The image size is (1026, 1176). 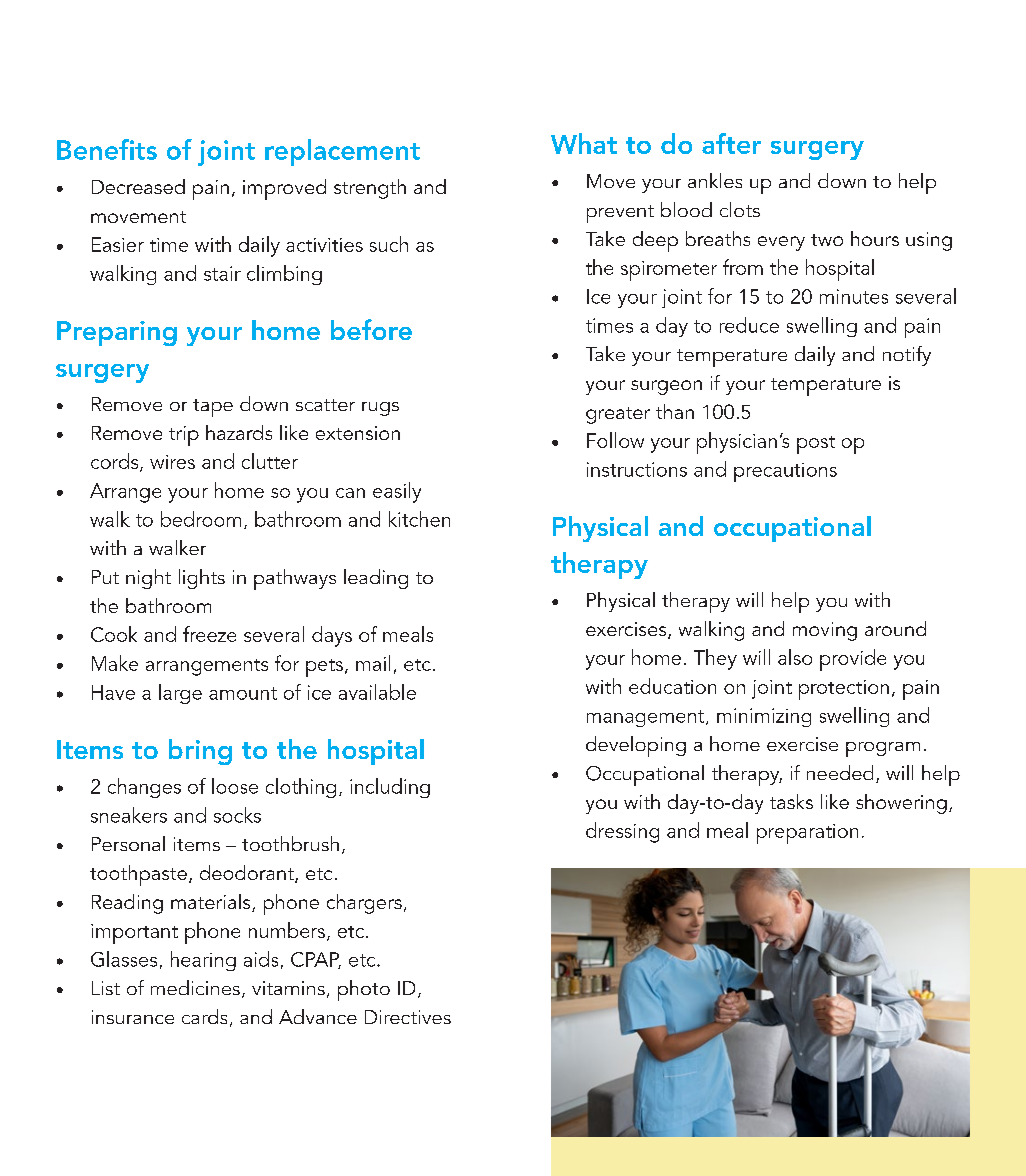 I want to click on medicines, so click(x=195, y=987).
